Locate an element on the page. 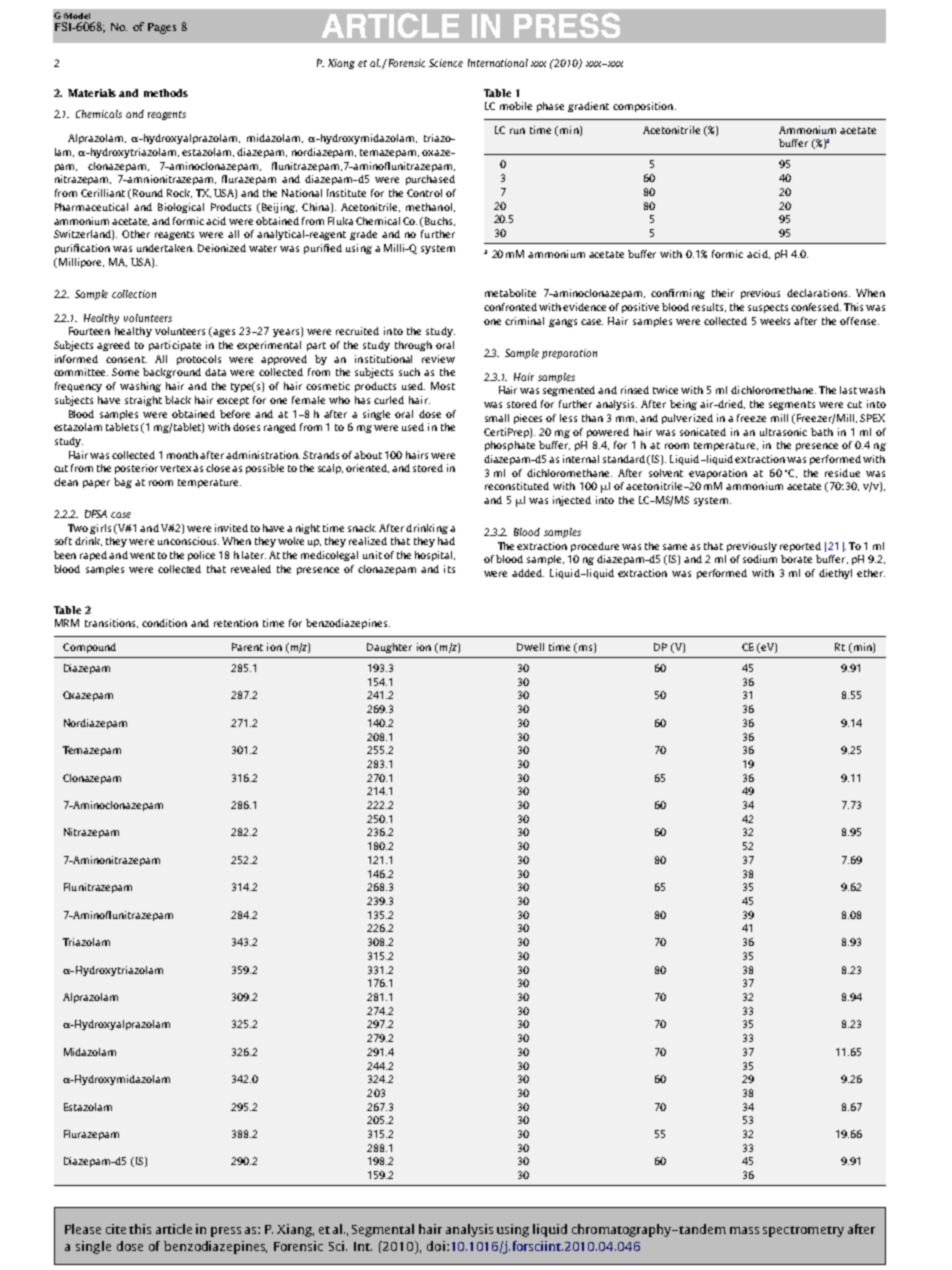 Image resolution: width=952 pixels, height=1270 pixels. diethyl is located at coordinates (835, 574).
